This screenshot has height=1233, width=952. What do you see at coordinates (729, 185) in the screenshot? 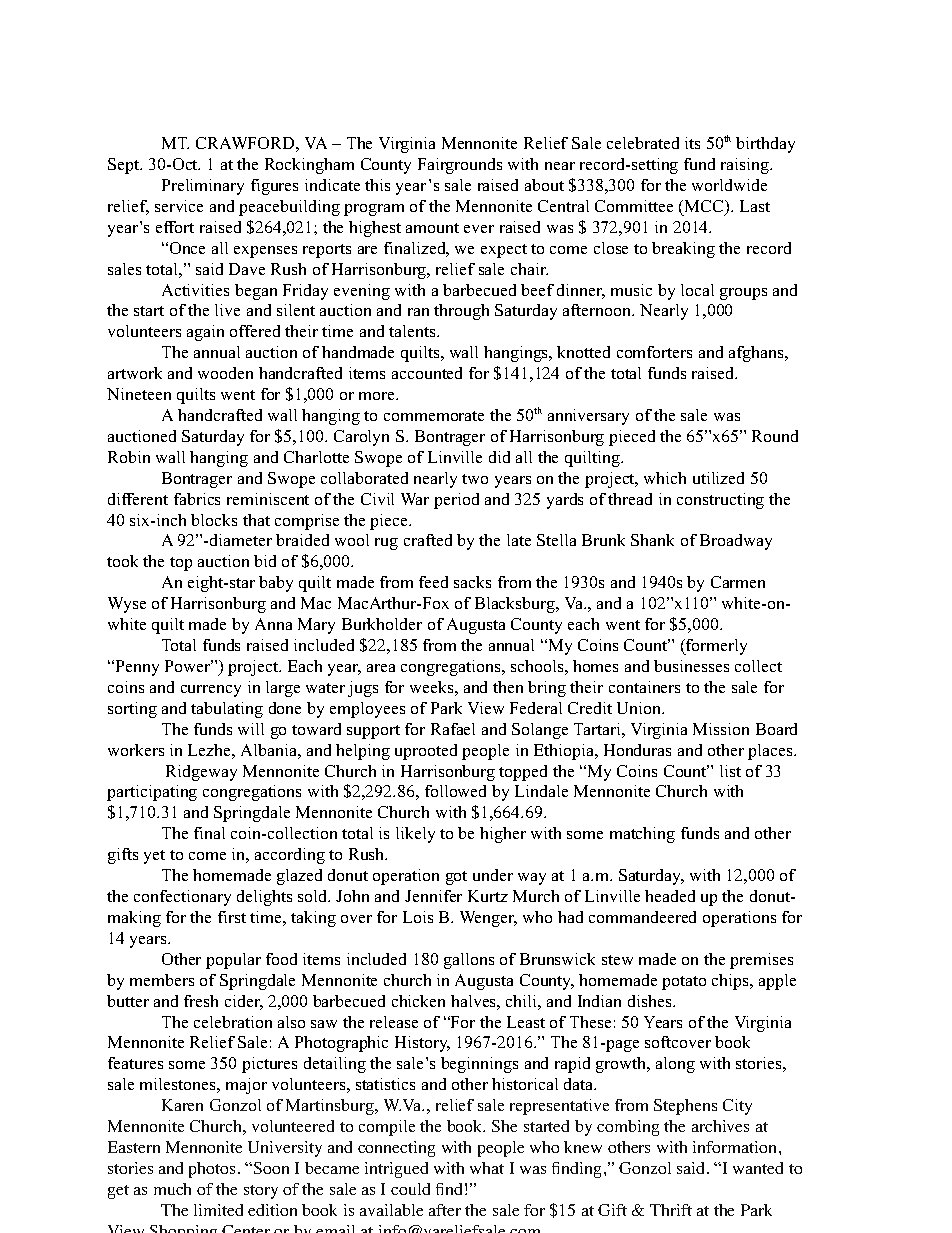
I see `worldwide` at bounding box center [729, 185].
